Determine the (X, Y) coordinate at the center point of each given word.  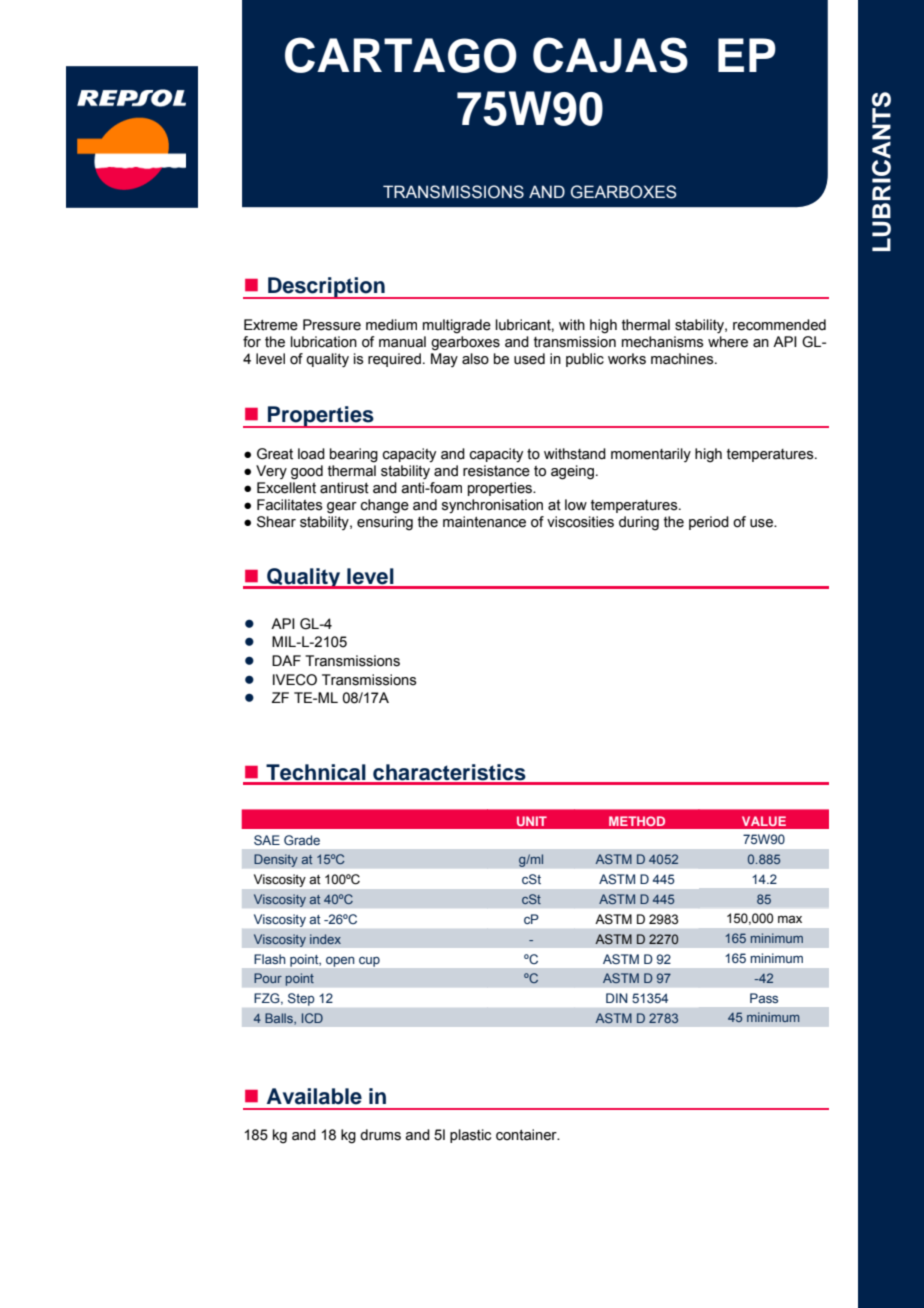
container (527, 1135)
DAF (286, 660)
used (529, 359)
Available (314, 1096)
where (728, 342)
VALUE (764, 821)
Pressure (332, 325)
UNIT (532, 821)
